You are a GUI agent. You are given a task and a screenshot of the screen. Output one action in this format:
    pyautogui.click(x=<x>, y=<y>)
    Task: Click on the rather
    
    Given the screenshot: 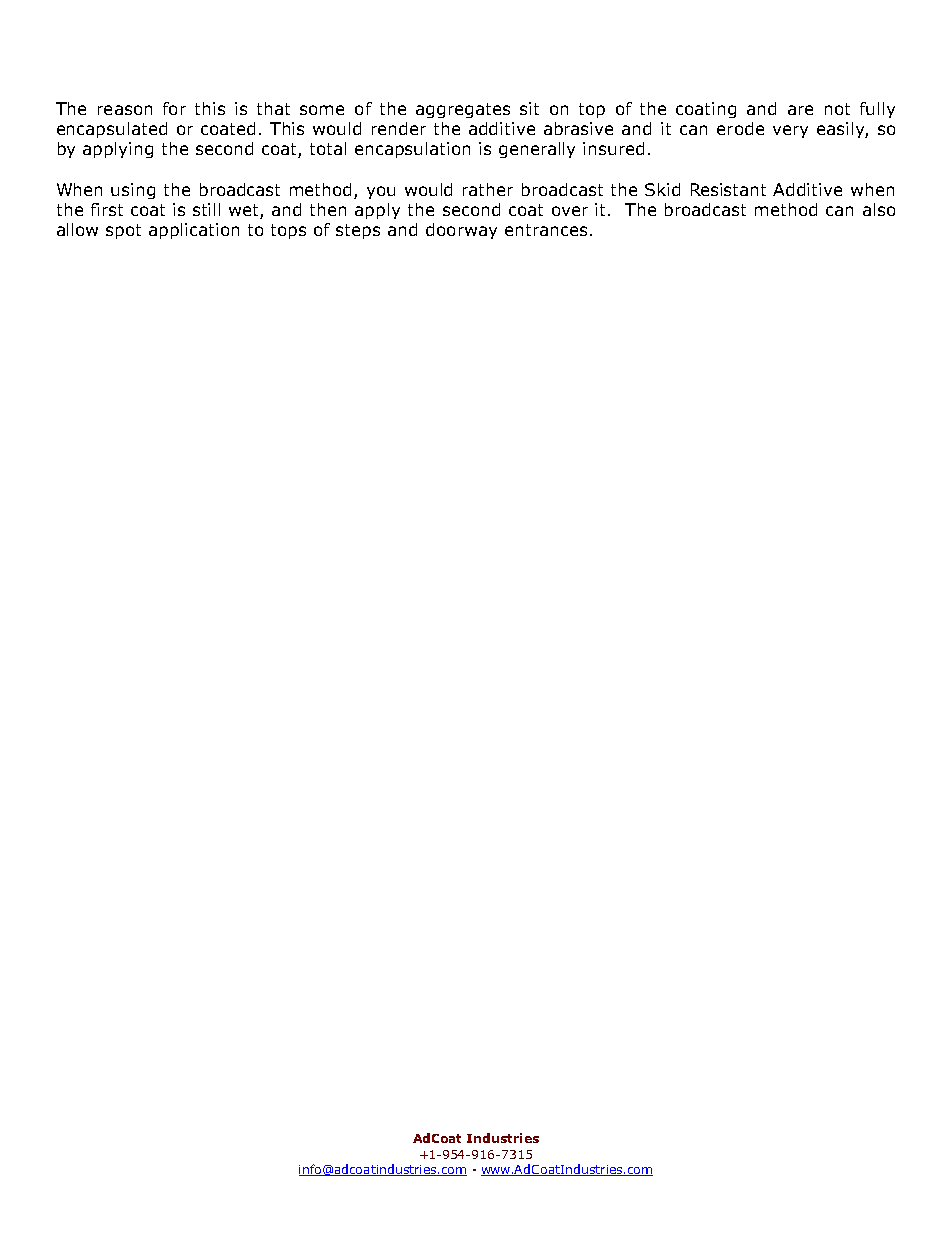 What is the action you would take?
    pyautogui.click(x=488, y=189)
